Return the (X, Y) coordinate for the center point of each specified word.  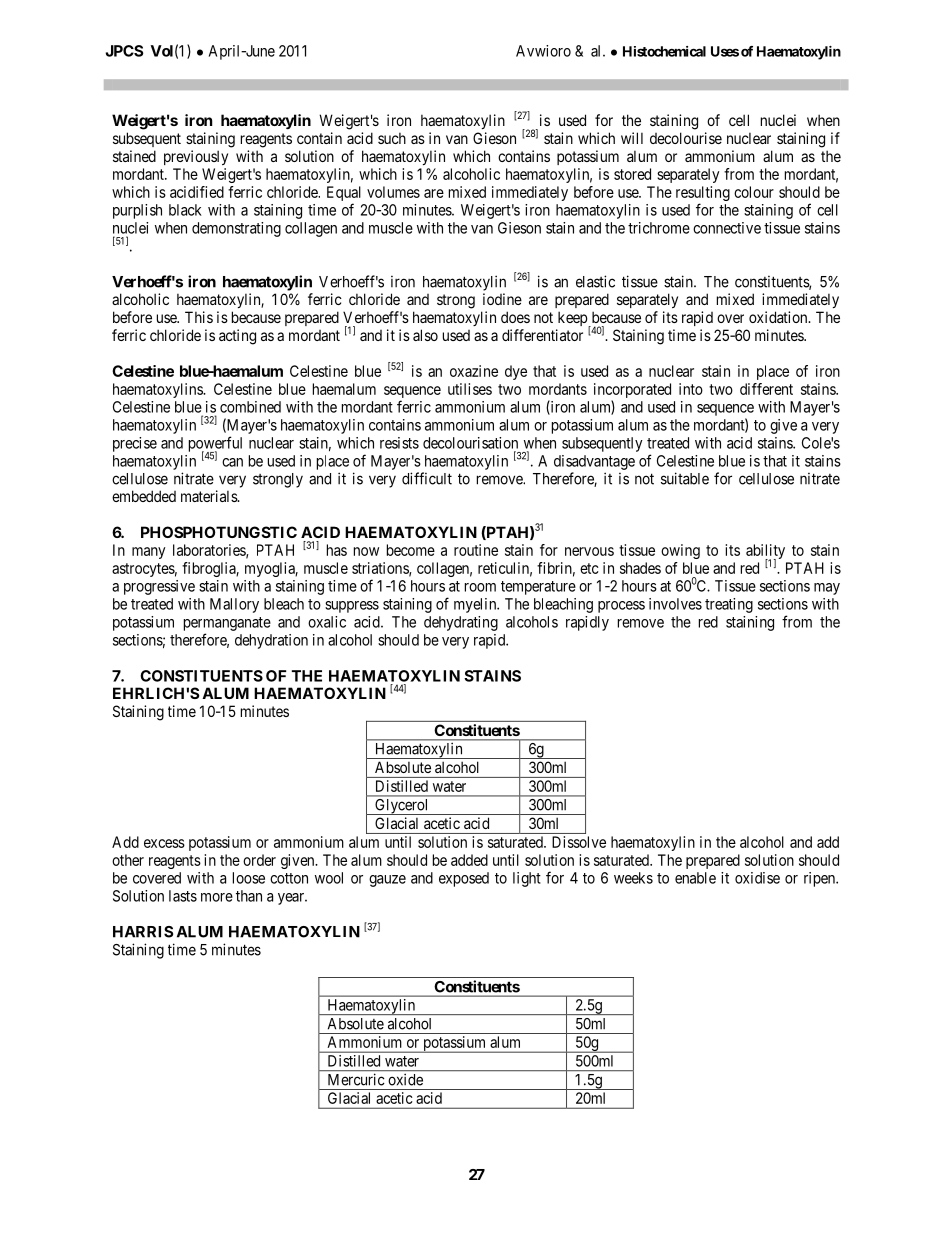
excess (164, 843)
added (469, 860)
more (217, 897)
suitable (685, 478)
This (199, 317)
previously (196, 157)
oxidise (757, 878)
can (232, 462)
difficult (427, 478)
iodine (502, 299)
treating (729, 605)
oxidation (779, 317)
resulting (703, 195)
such (392, 138)
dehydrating (461, 623)
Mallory (234, 605)
